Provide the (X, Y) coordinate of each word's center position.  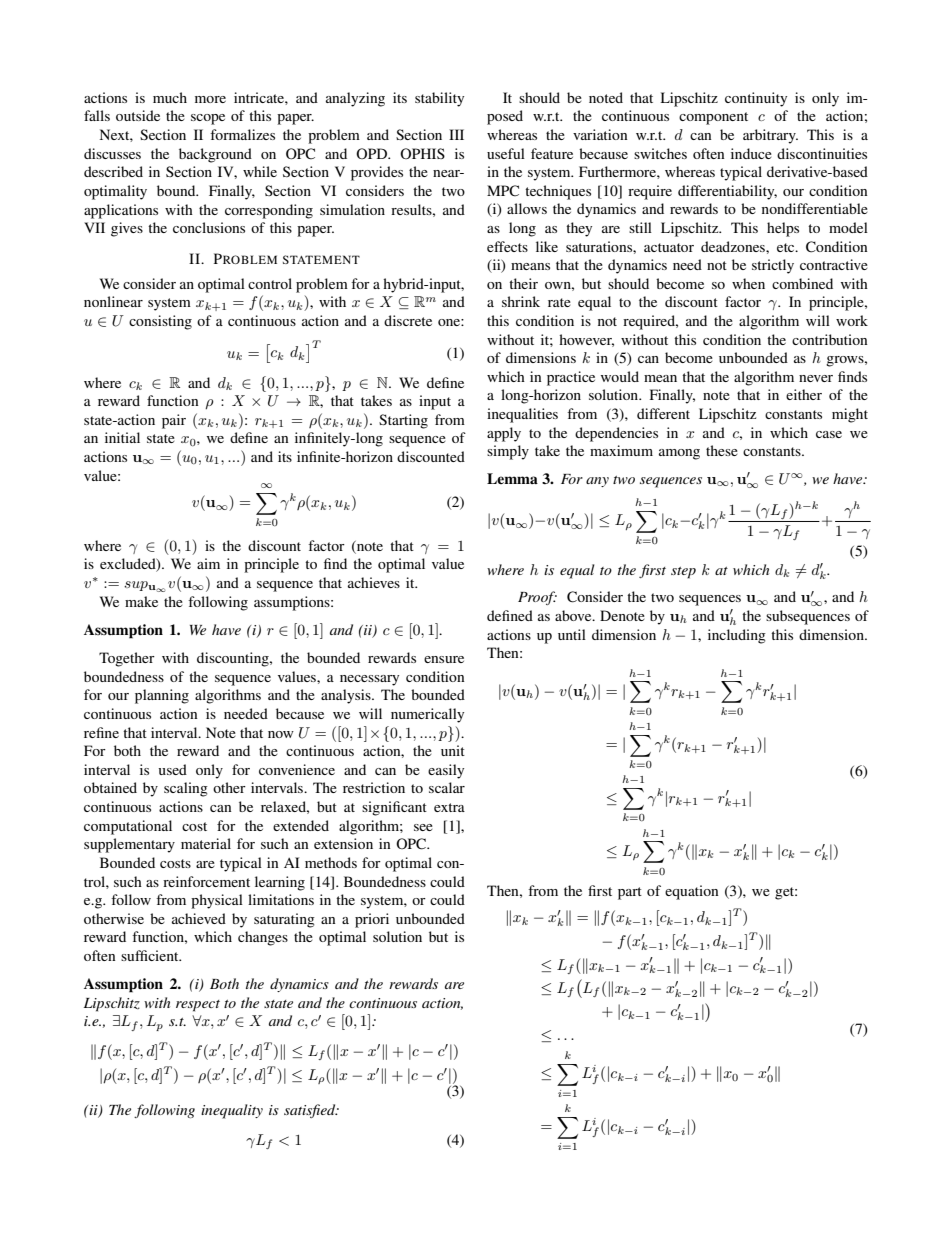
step (683, 573)
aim (208, 563)
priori (372, 920)
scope (208, 119)
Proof (537, 598)
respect (198, 1006)
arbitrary (770, 136)
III (456, 134)
